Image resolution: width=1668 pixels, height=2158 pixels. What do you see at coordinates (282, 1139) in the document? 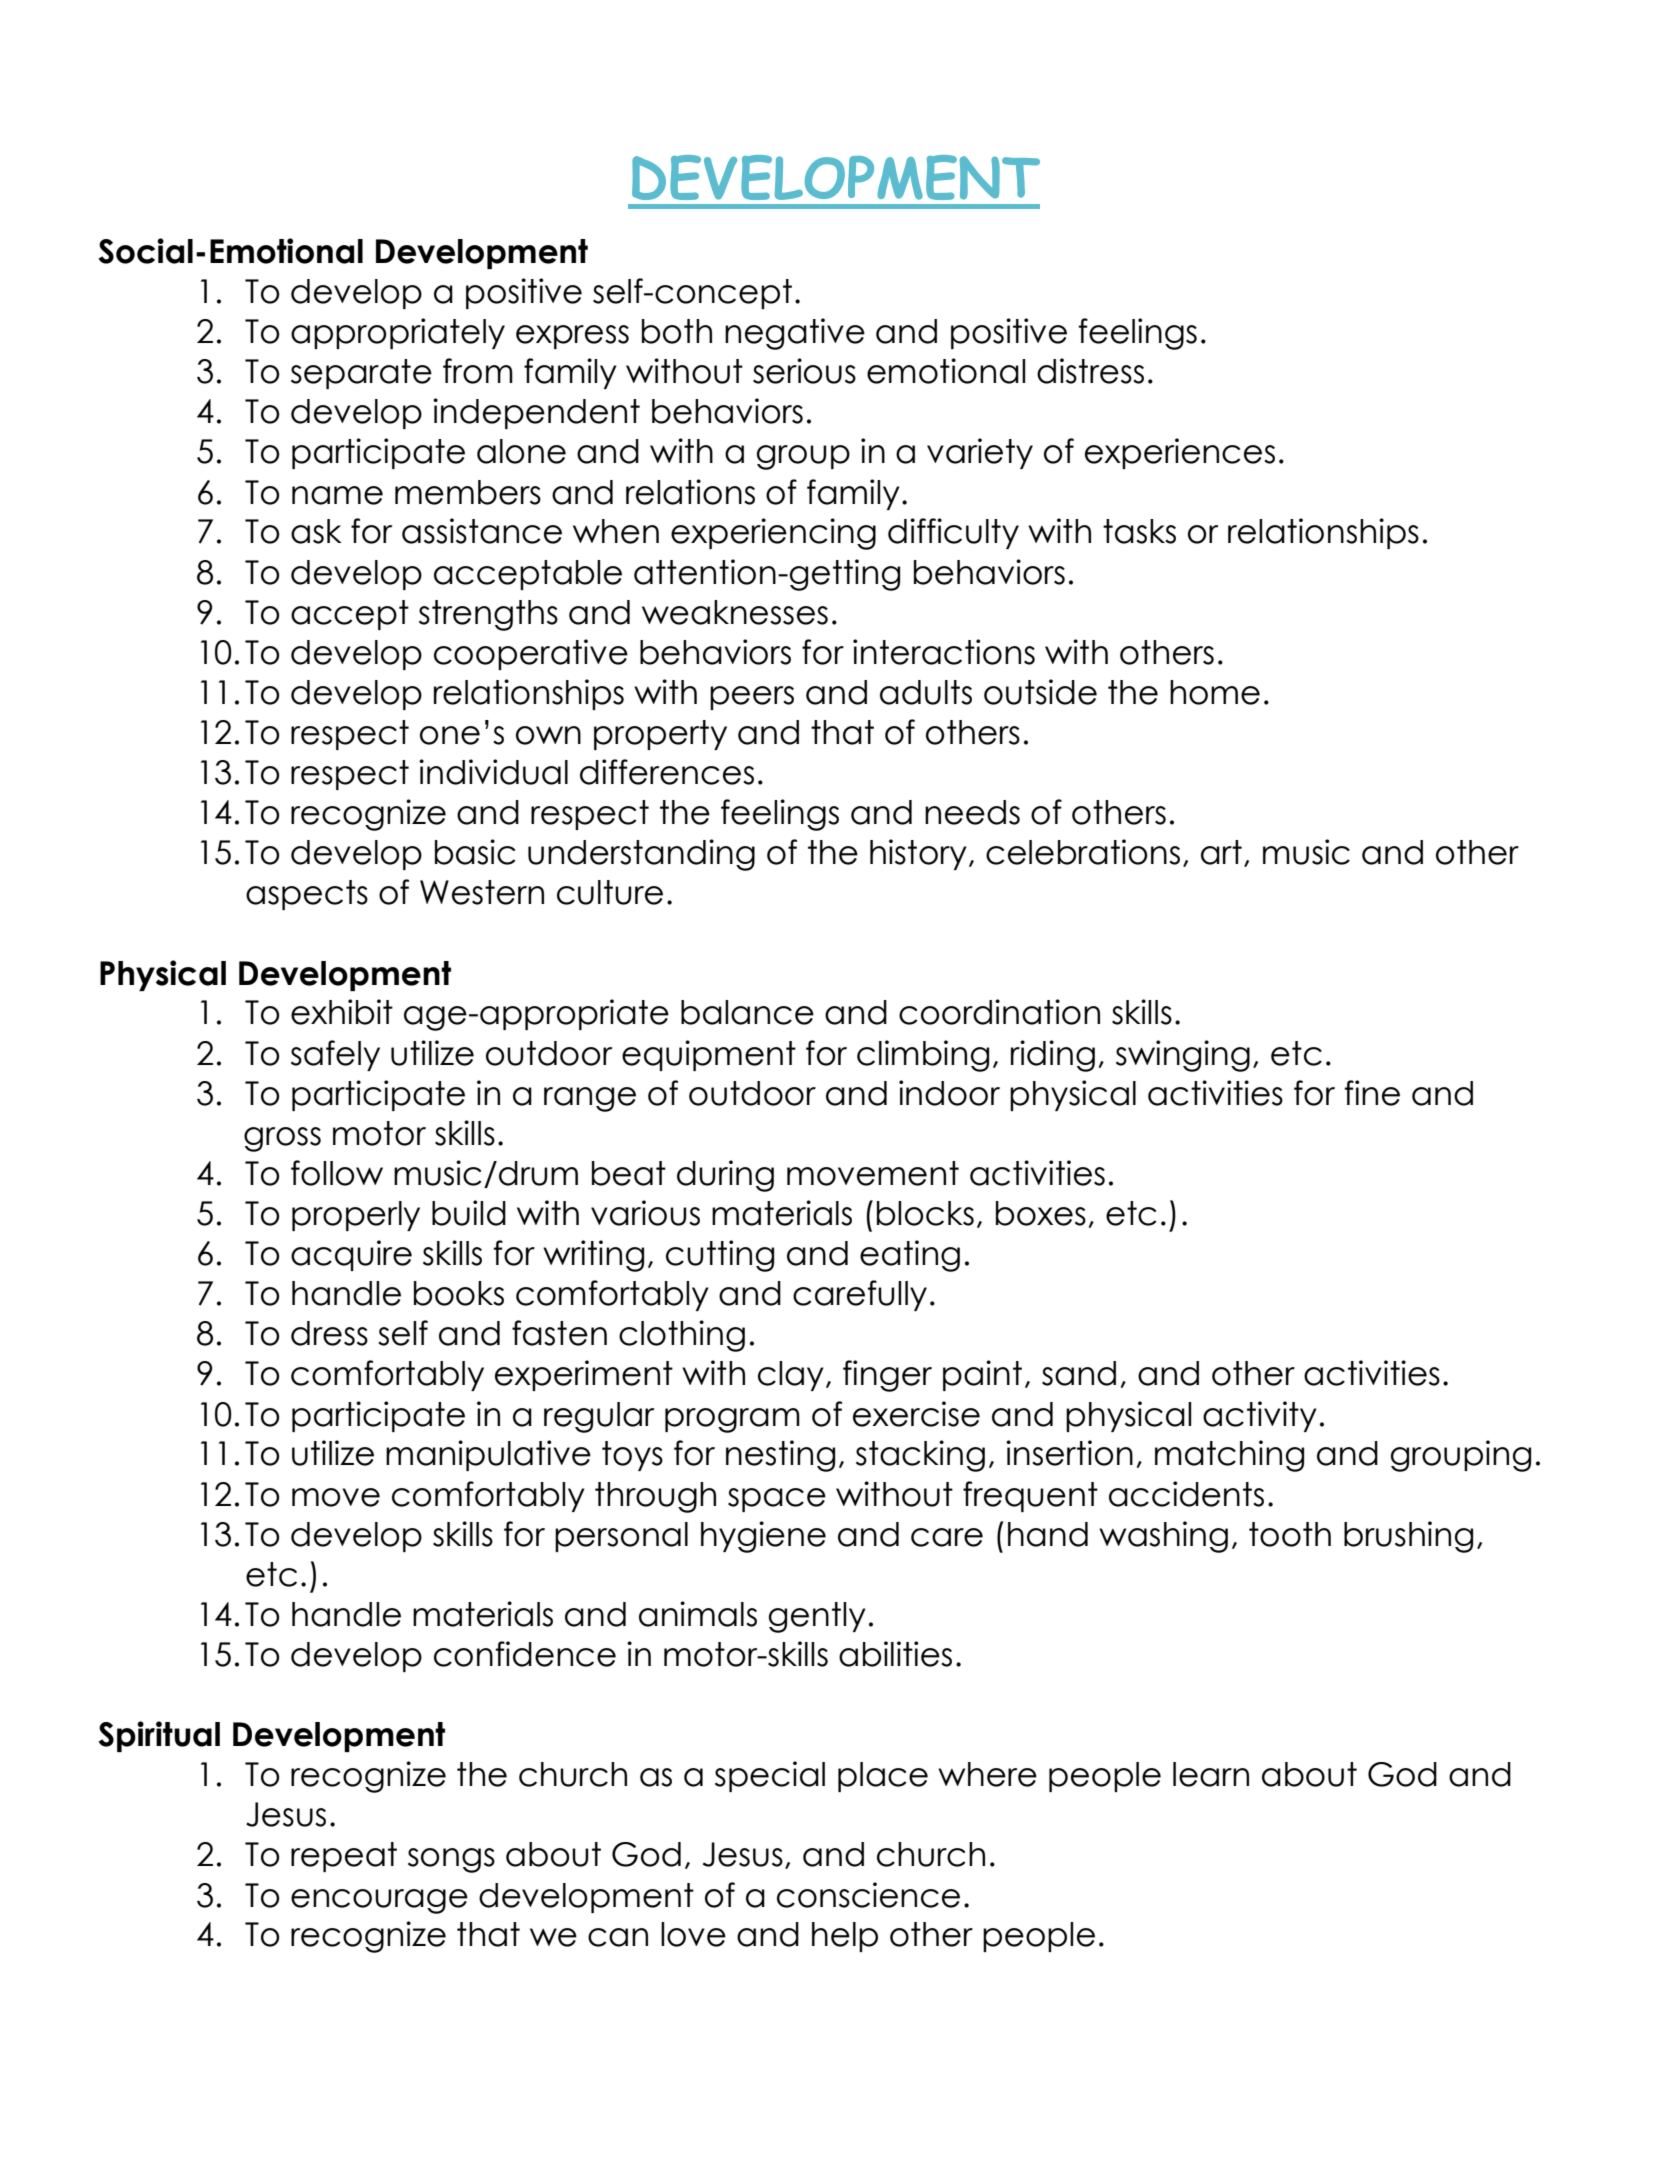
I see `gross` at bounding box center [282, 1139].
